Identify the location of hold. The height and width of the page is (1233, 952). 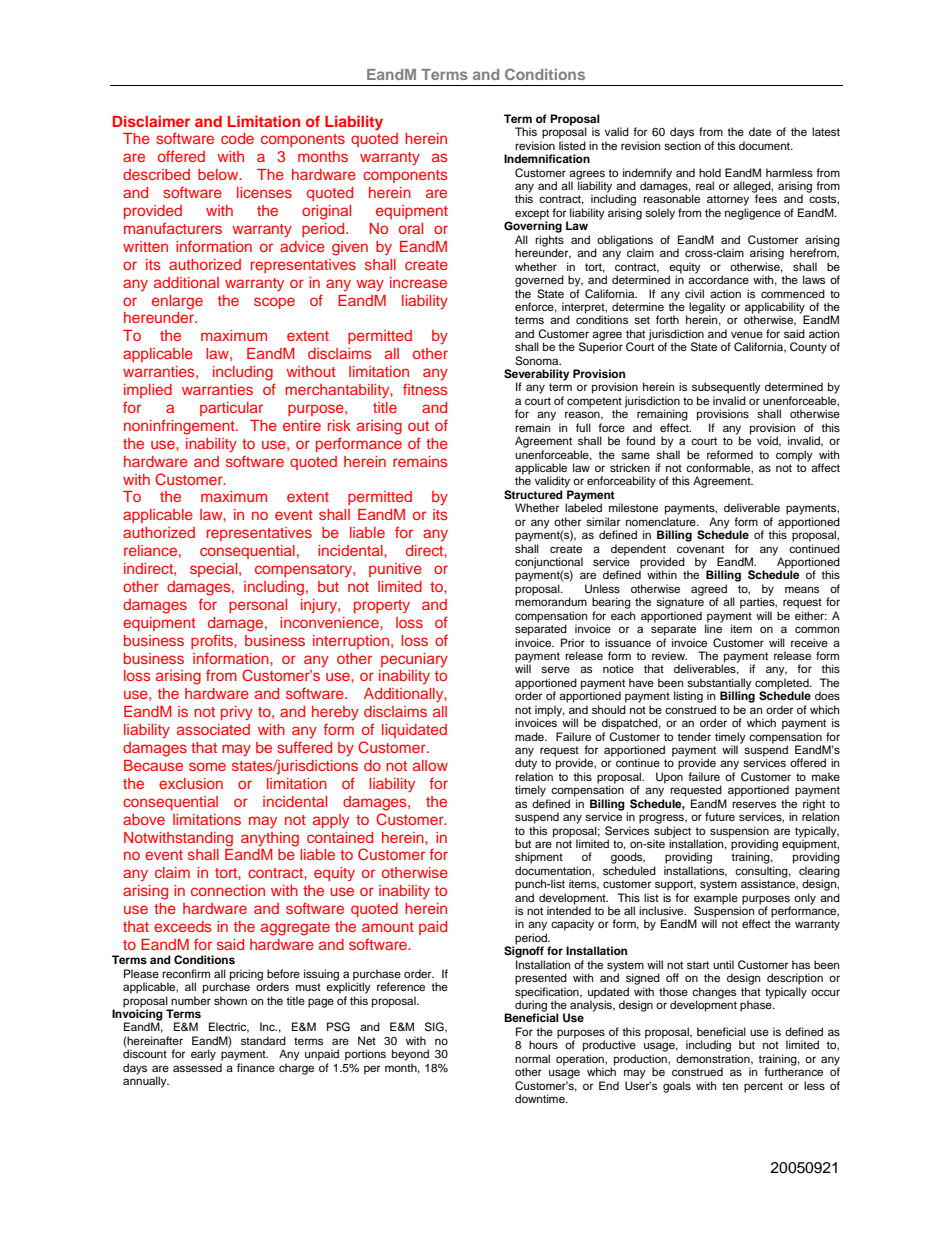
(710, 172).
